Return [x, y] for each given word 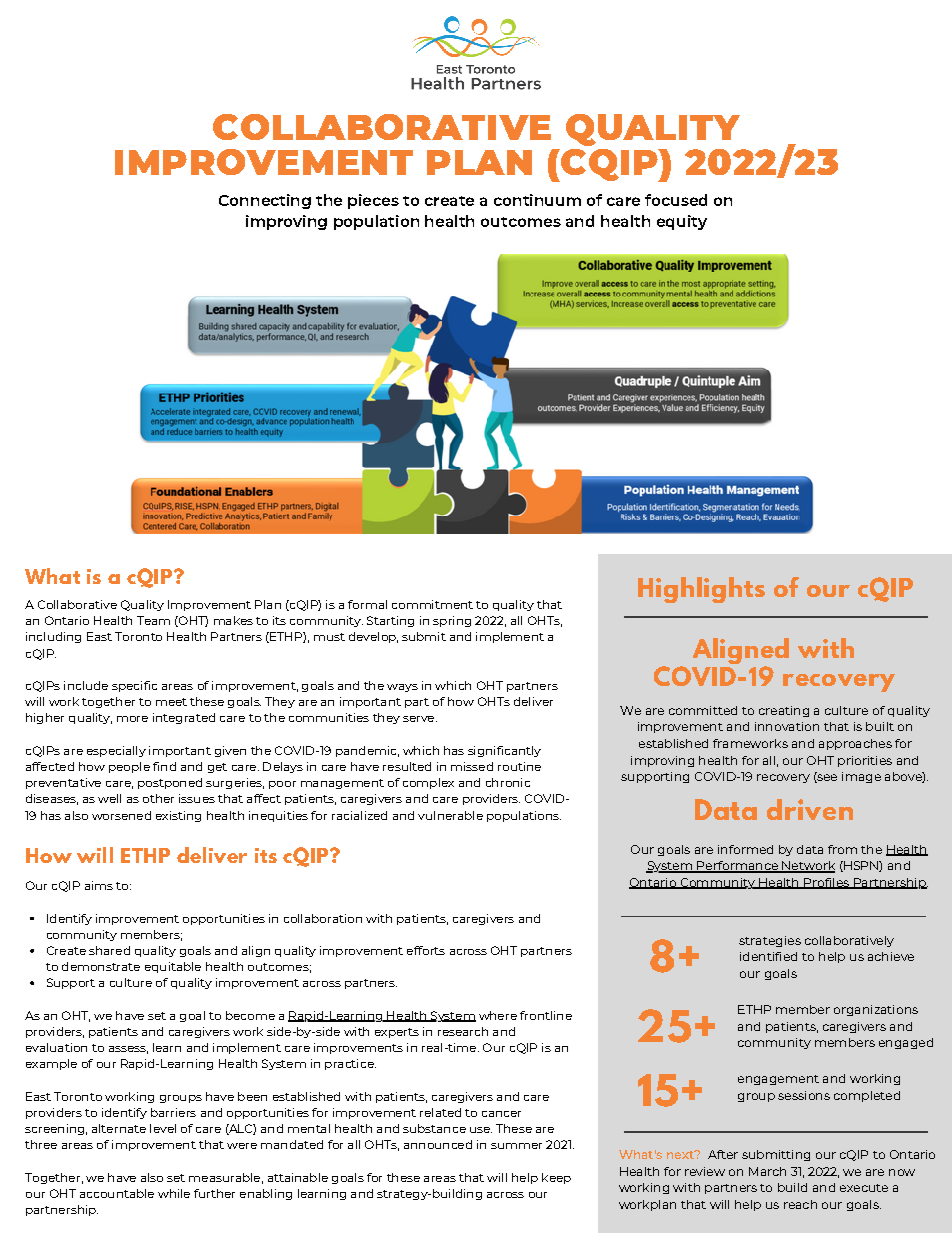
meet [171, 702]
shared [109, 950]
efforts [426, 950]
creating [784, 711]
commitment [432, 604]
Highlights [701, 590]
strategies [770, 941]
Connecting [265, 201]
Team [153, 620]
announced [438, 1144]
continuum [537, 200]
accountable [117, 1193]
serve [420, 719]
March [767, 1171]
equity [682, 222]
